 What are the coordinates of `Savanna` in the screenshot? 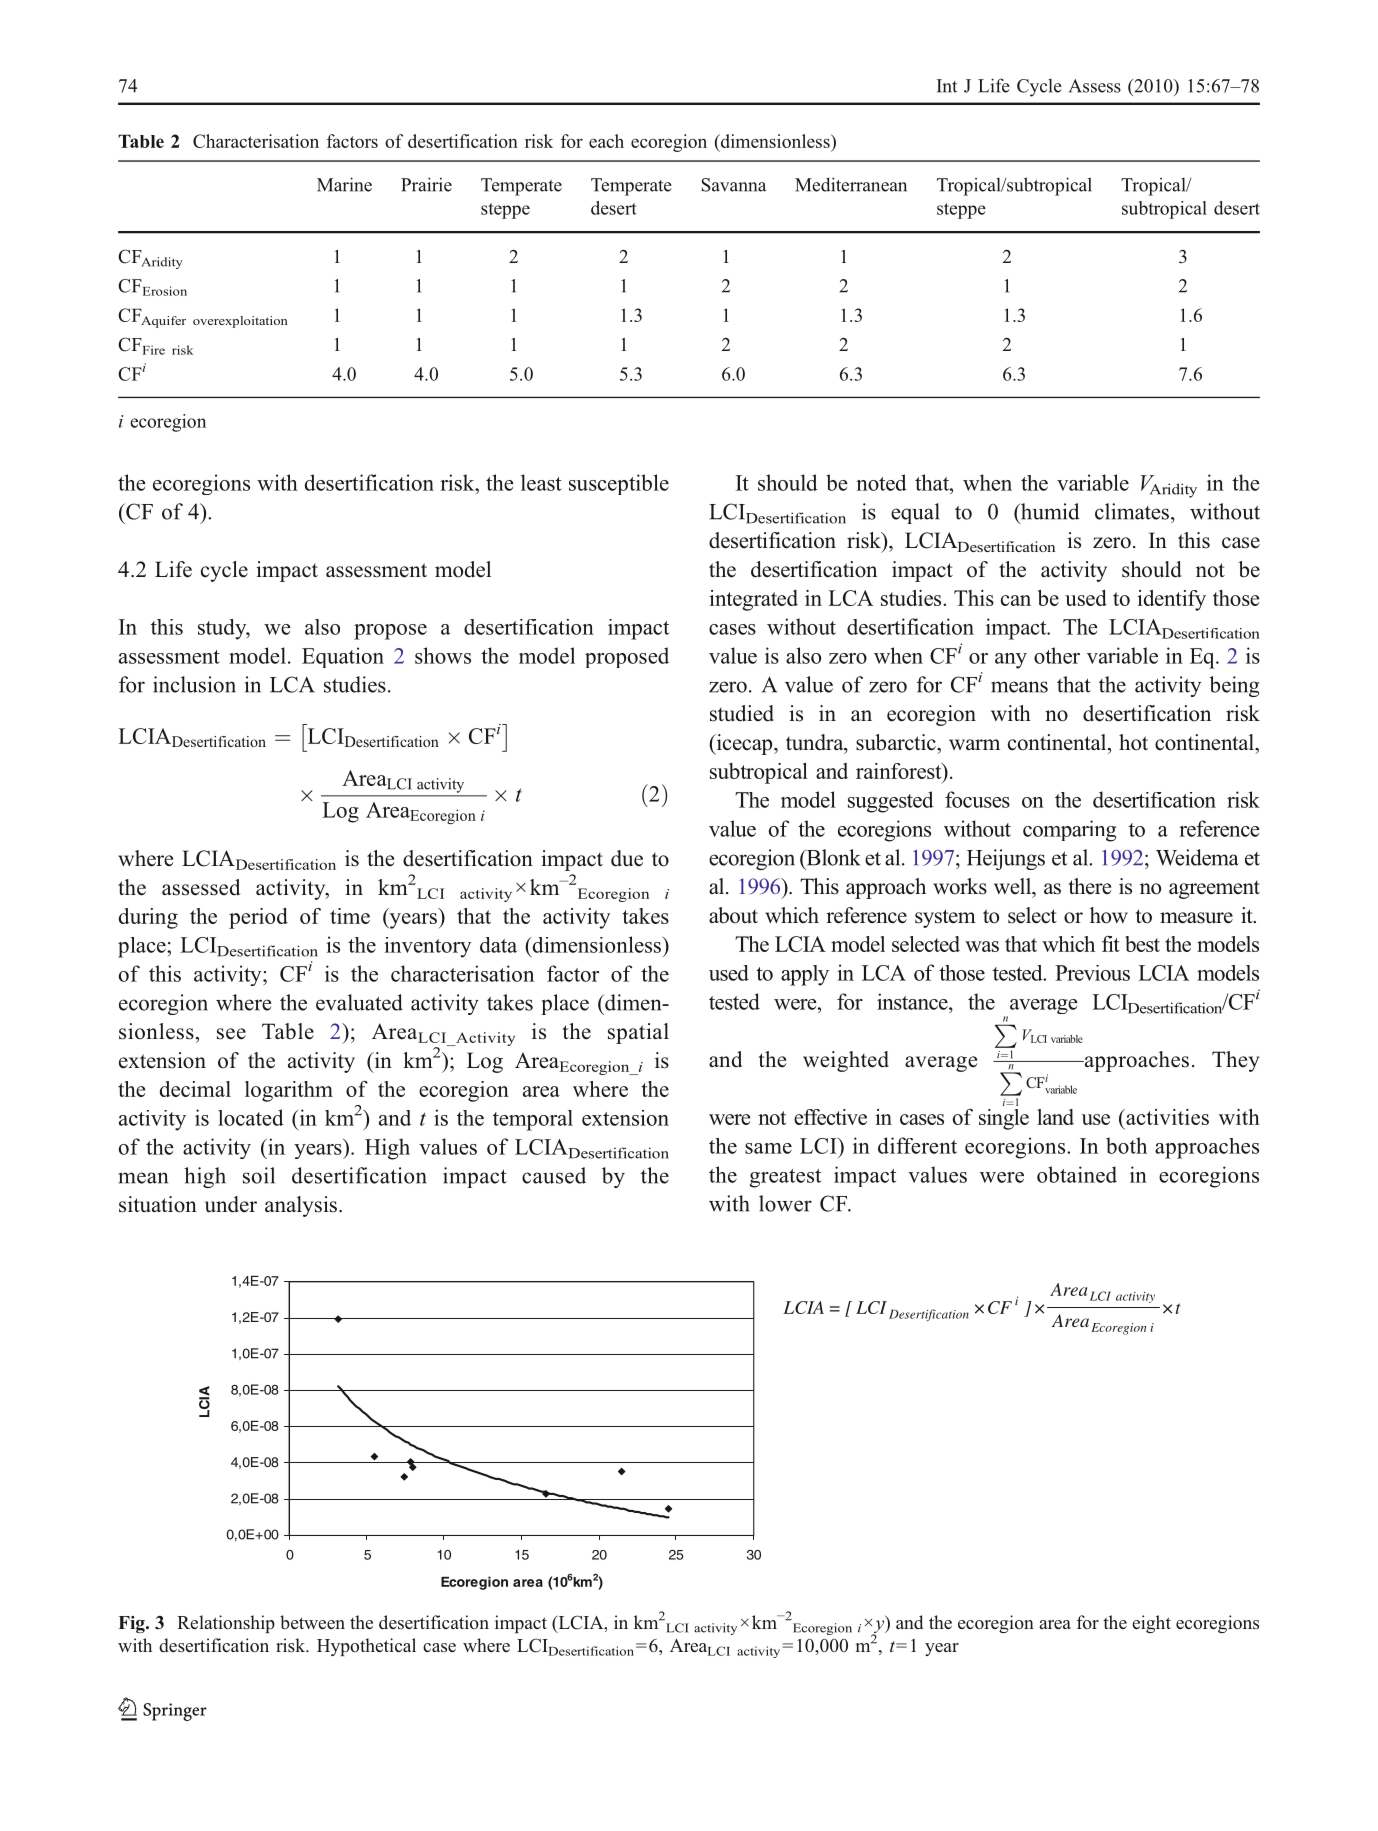 It's located at (733, 185).
